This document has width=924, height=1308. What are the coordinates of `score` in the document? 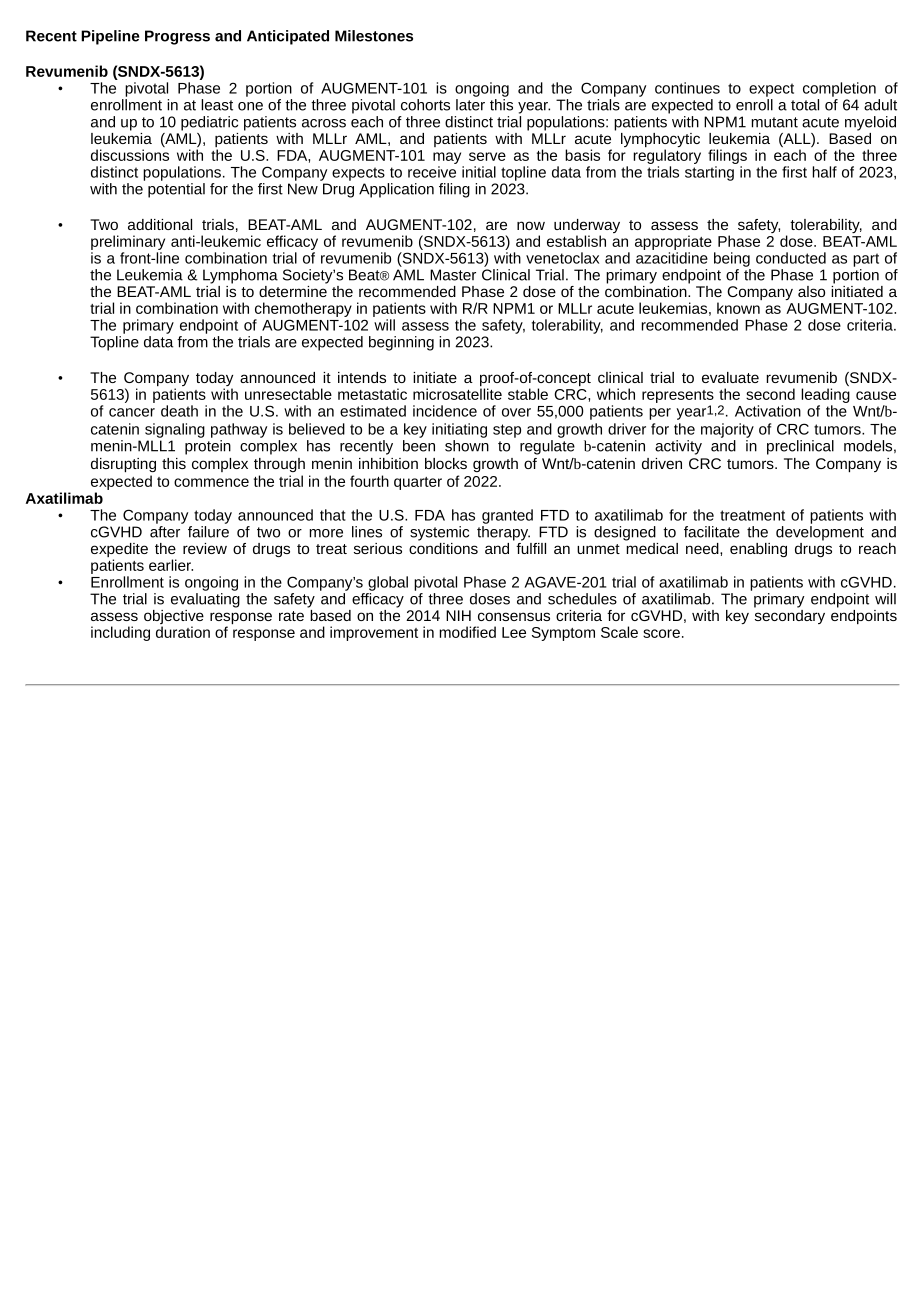 It's located at (661, 633).
